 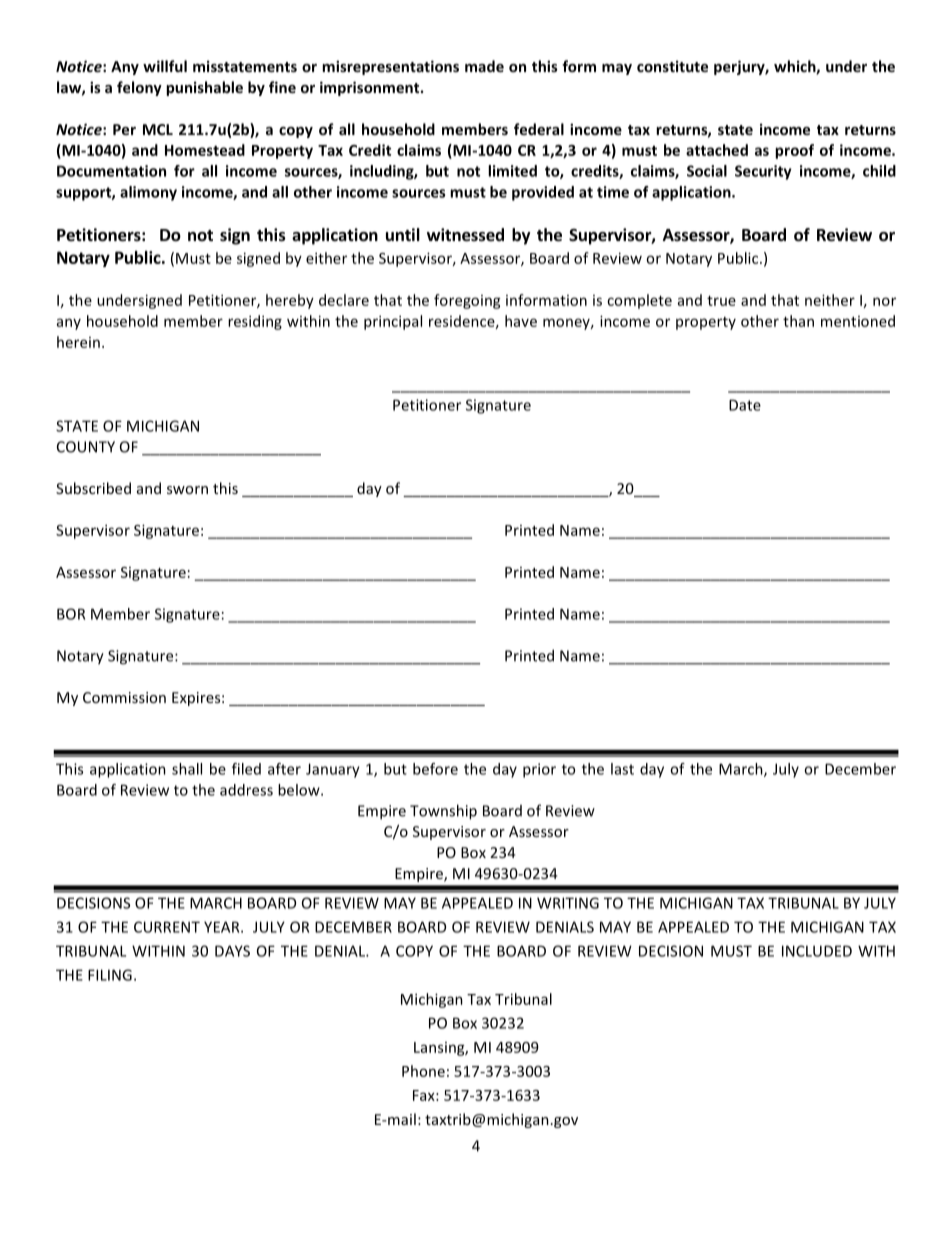 What do you see at coordinates (71, 614) in the page?
I see `BOR` at bounding box center [71, 614].
